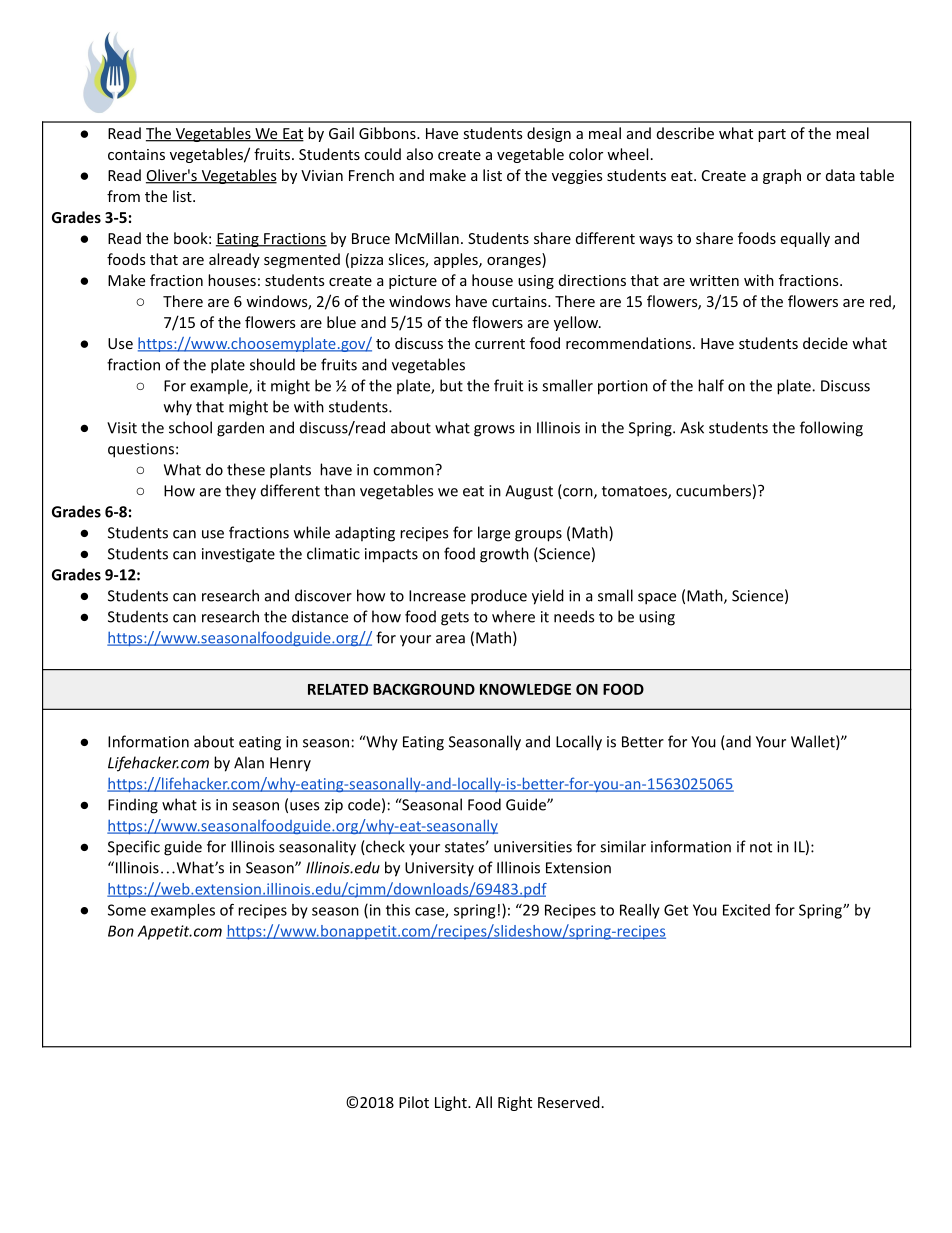 The height and width of the screenshot is (1233, 952). Describe the element at coordinates (533, 847) in the screenshot. I see `universities` at that location.
